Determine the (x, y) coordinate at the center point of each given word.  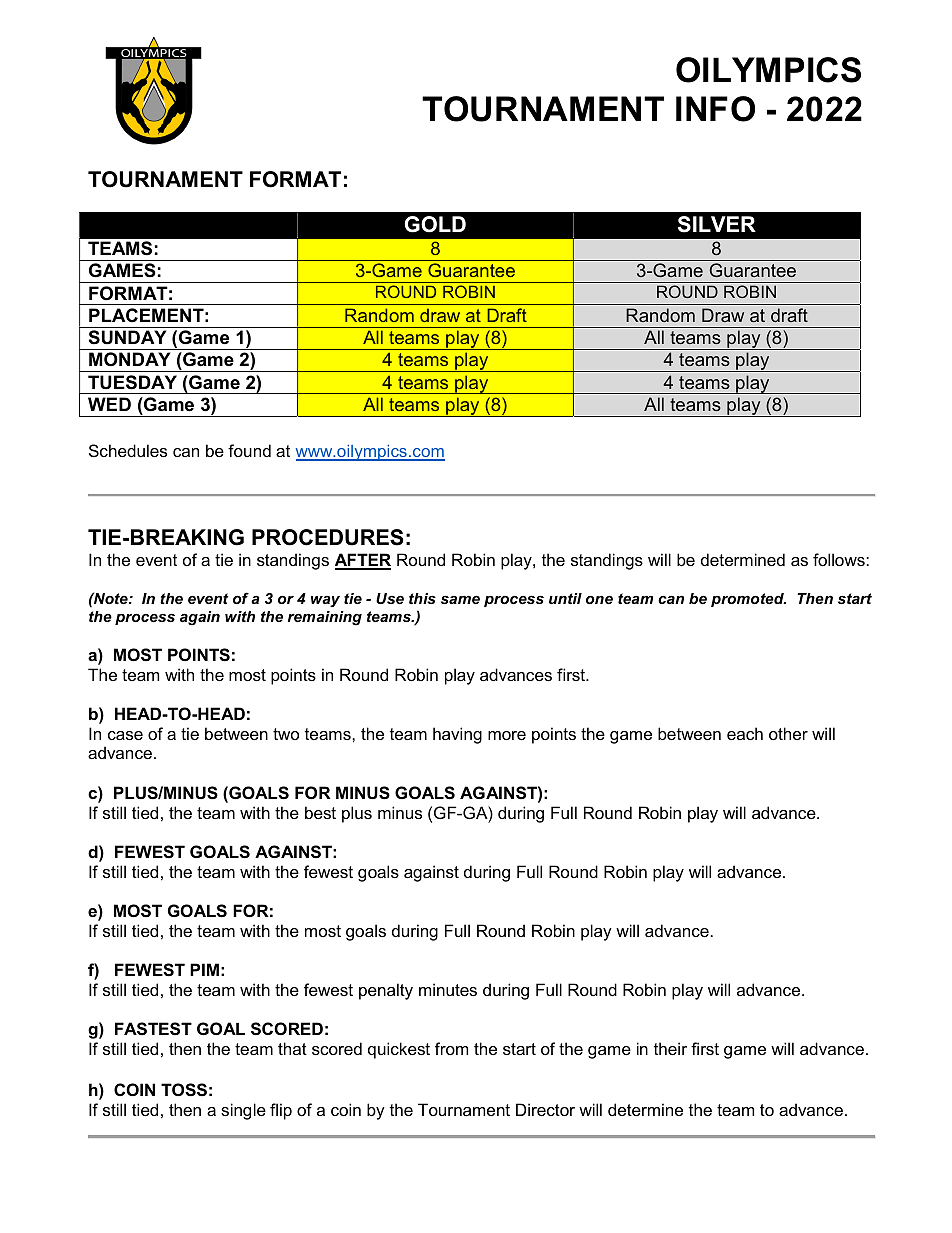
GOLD (435, 224)
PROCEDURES (327, 537)
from (451, 1048)
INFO (715, 109)
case (125, 735)
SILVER (717, 224)
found (249, 450)
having (457, 735)
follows (840, 559)
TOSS (184, 1090)
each (745, 733)
